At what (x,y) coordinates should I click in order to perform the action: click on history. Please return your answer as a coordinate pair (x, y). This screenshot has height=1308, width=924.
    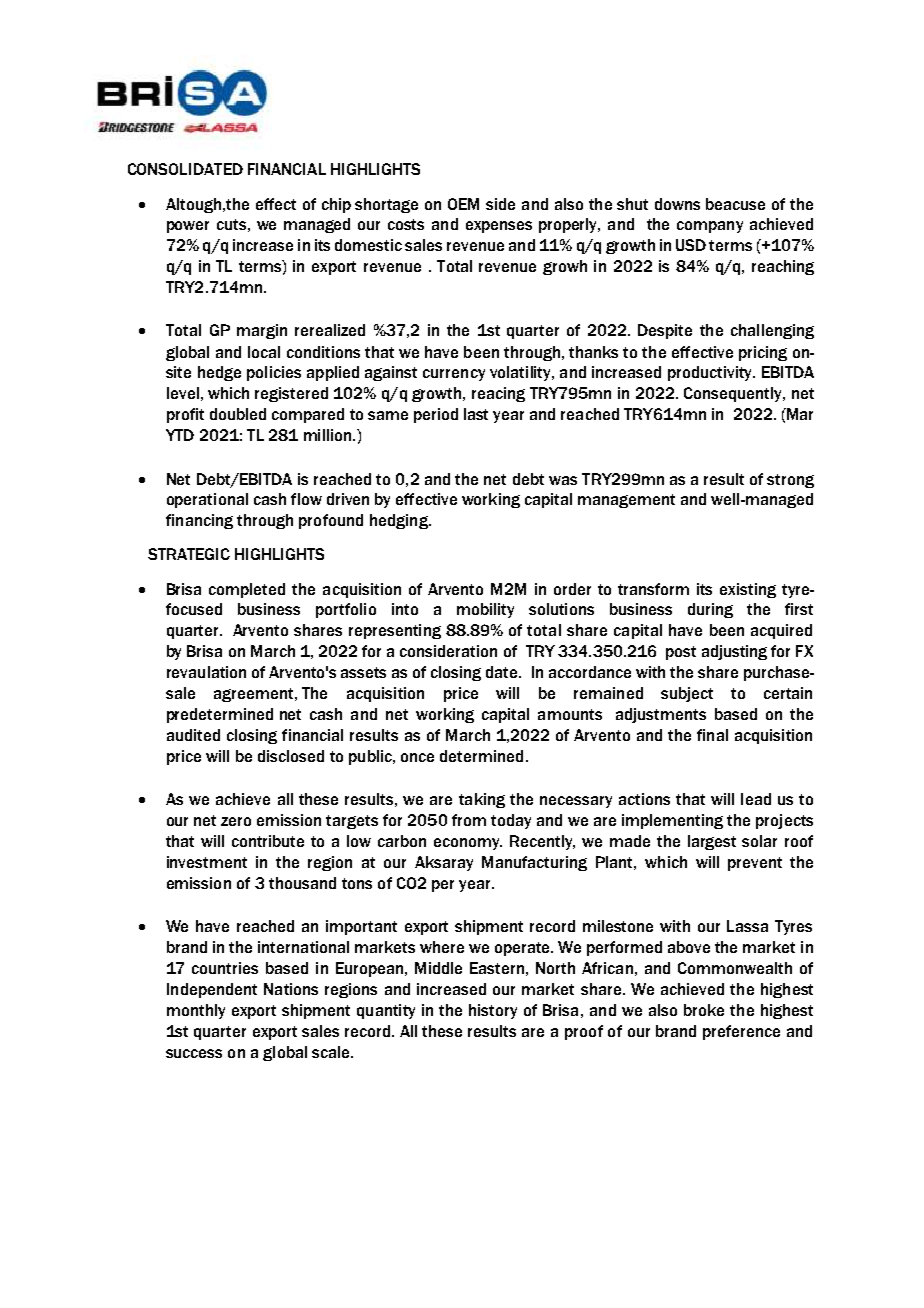
    Looking at the image, I should click on (493, 1011).
